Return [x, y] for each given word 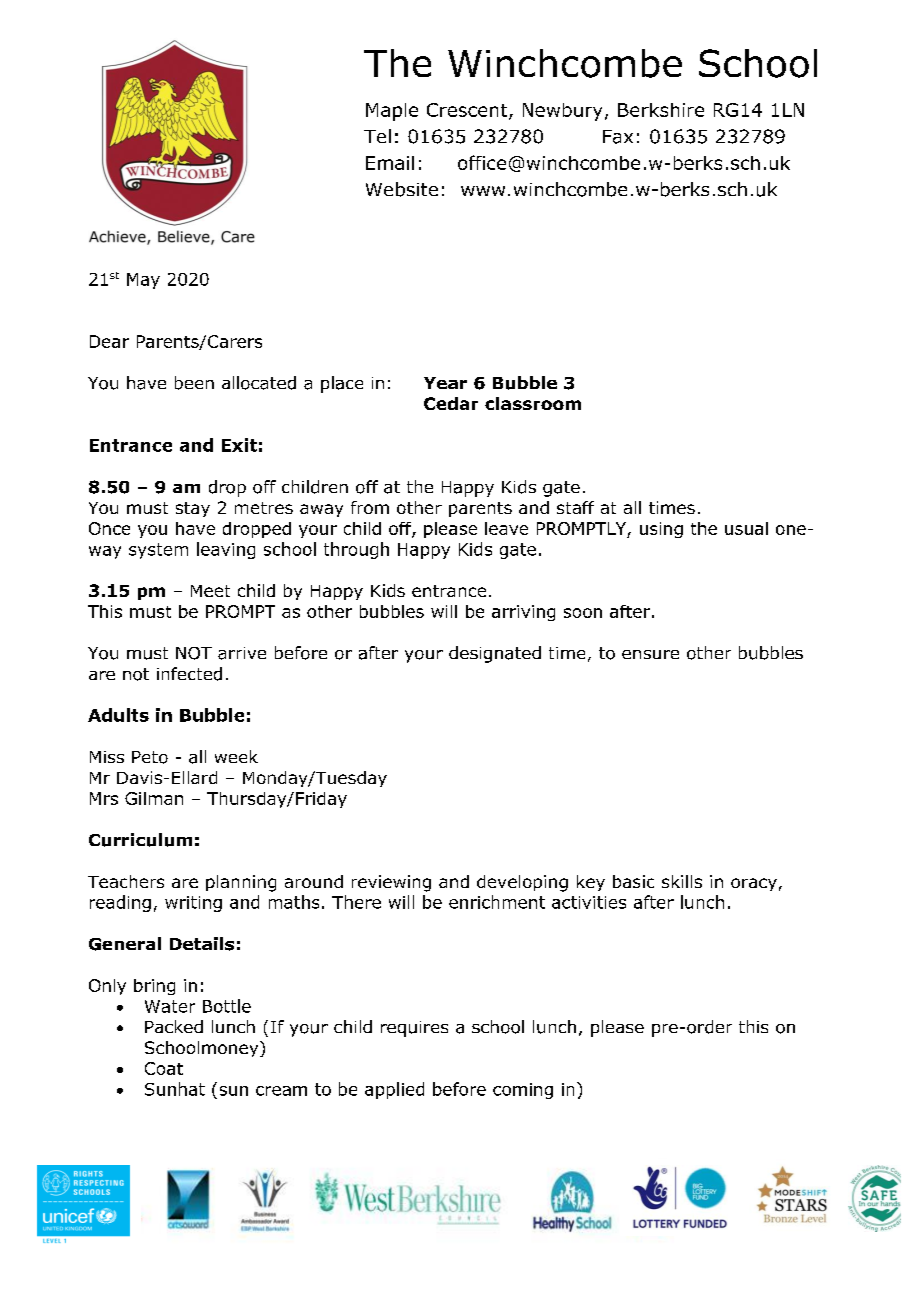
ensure [650, 654]
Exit [239, 445]
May [143, 281]
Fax [618, 137]
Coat [164, 1068]
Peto [150, 757]
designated [495, 654]
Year [445, 383]
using [661, 530]
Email [390, 163]
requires [414, 1029]
